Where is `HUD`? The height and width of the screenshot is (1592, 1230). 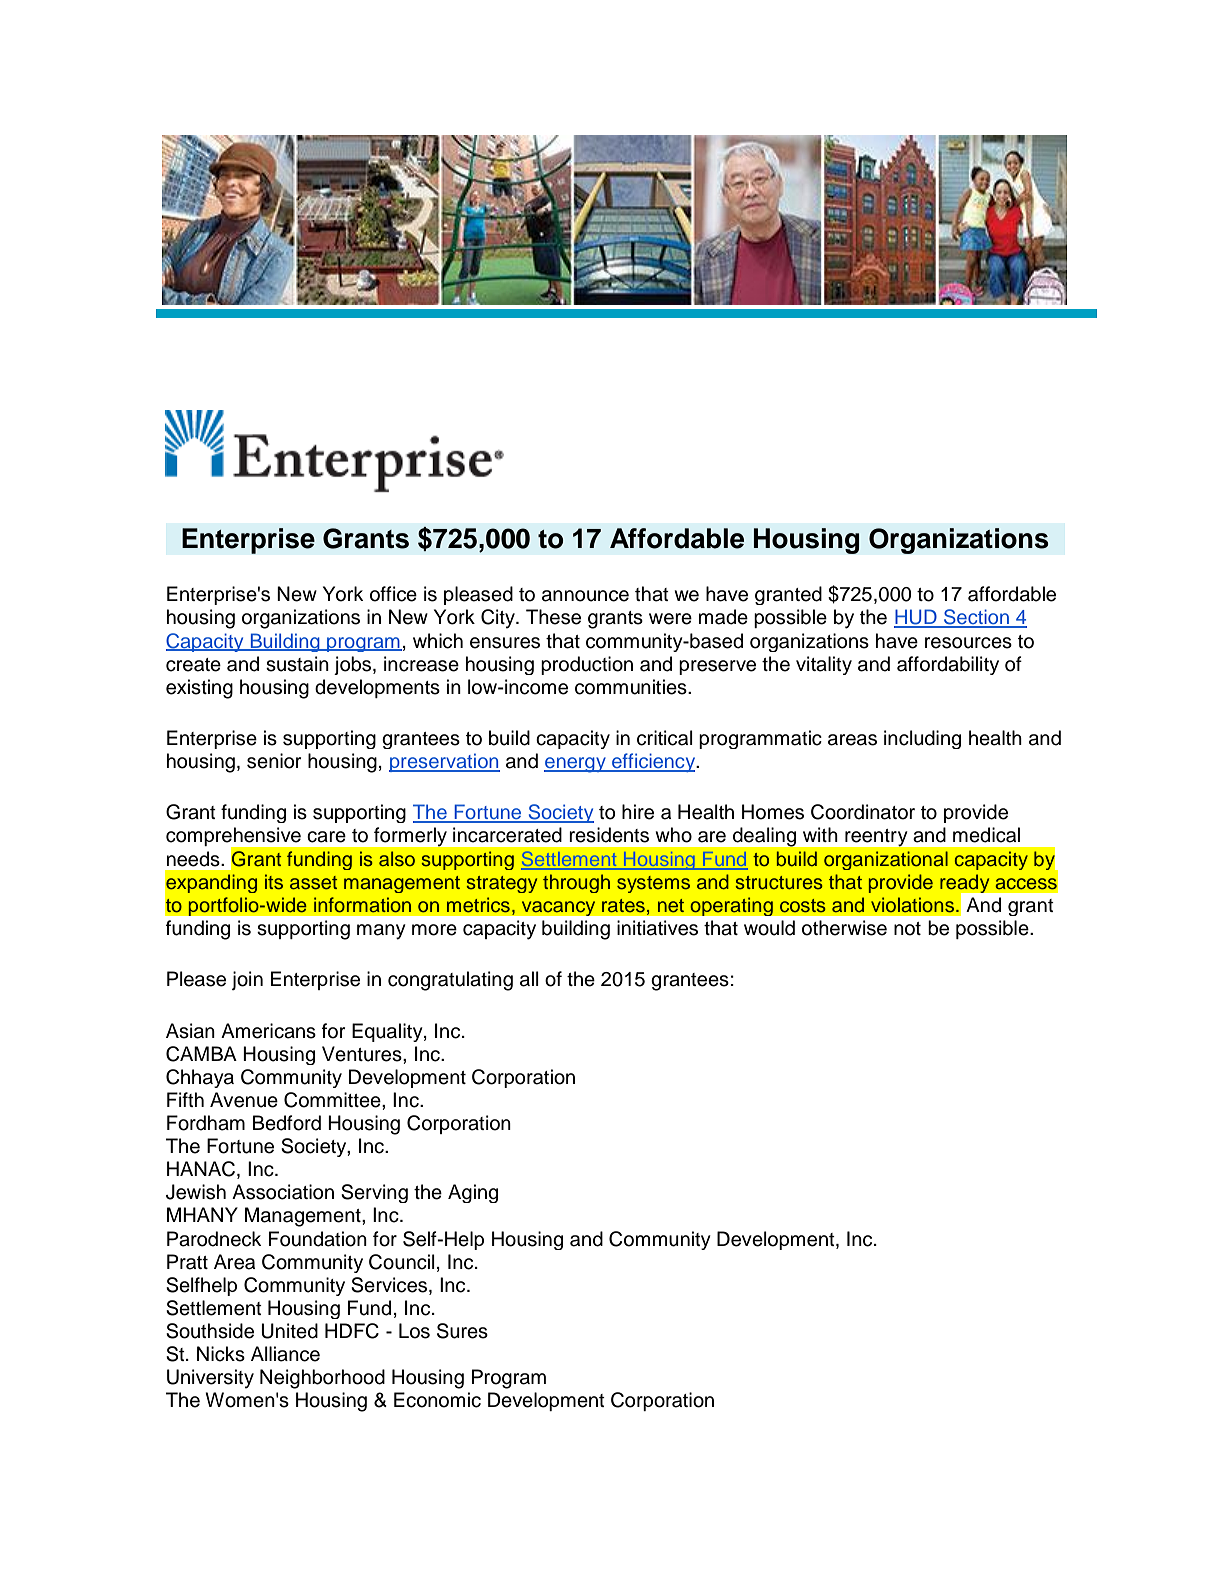 HUD is located at coordinates (916, 618).
